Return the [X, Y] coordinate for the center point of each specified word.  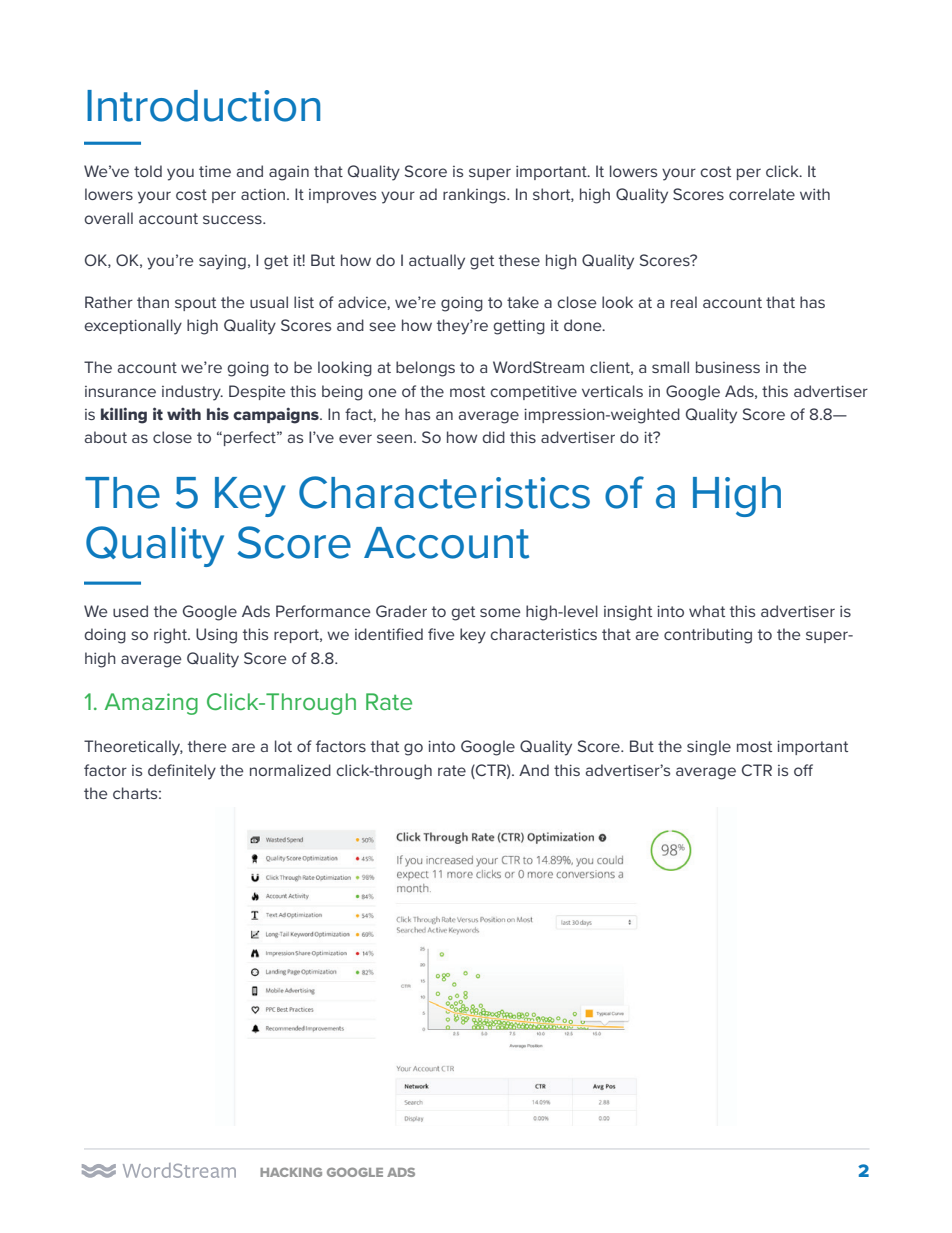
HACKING [291, 1172]
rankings [475, 196]
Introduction [203, 106]
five [441, 634]
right [171, 636]
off [803, 770]
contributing [708, 636]
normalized [290, 770]
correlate [762, 194]
